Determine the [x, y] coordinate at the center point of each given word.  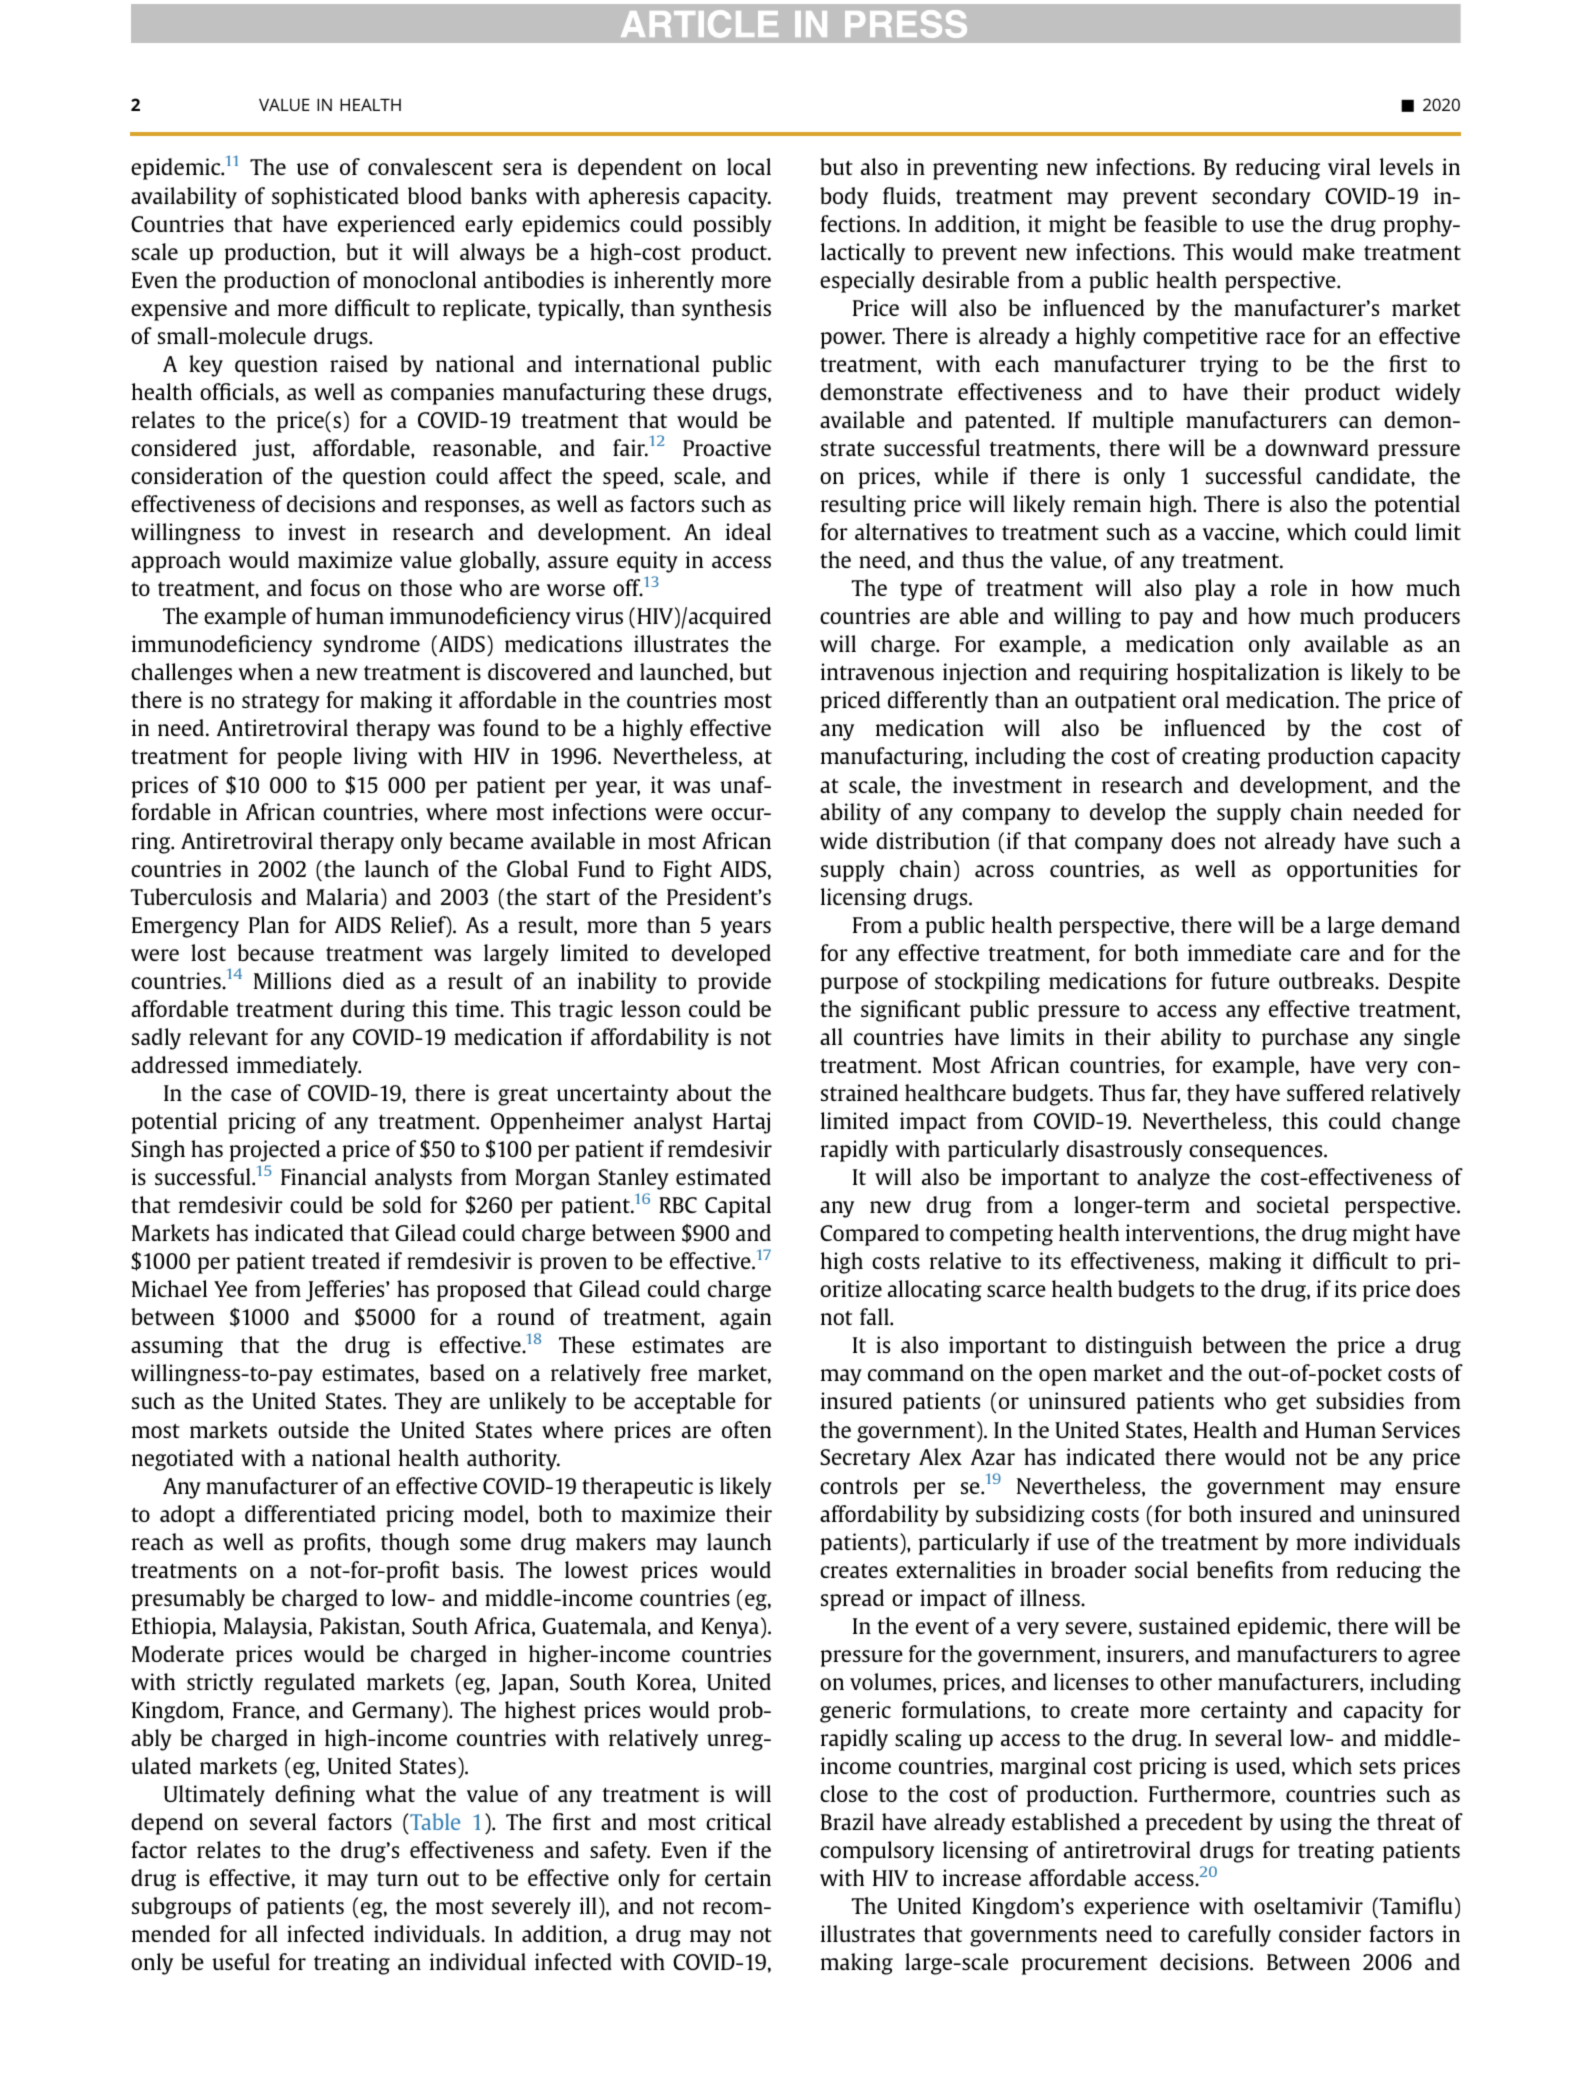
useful [241, 1961]
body [844, 198]
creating [1221, 758]
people [309, 758]
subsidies [1360, 1400]
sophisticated [335, 198]
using [1306, 1824]
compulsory [877, 1852]
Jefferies [346, 1291]
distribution [933, 840]
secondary [1261, 198]
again [745, 1319]
